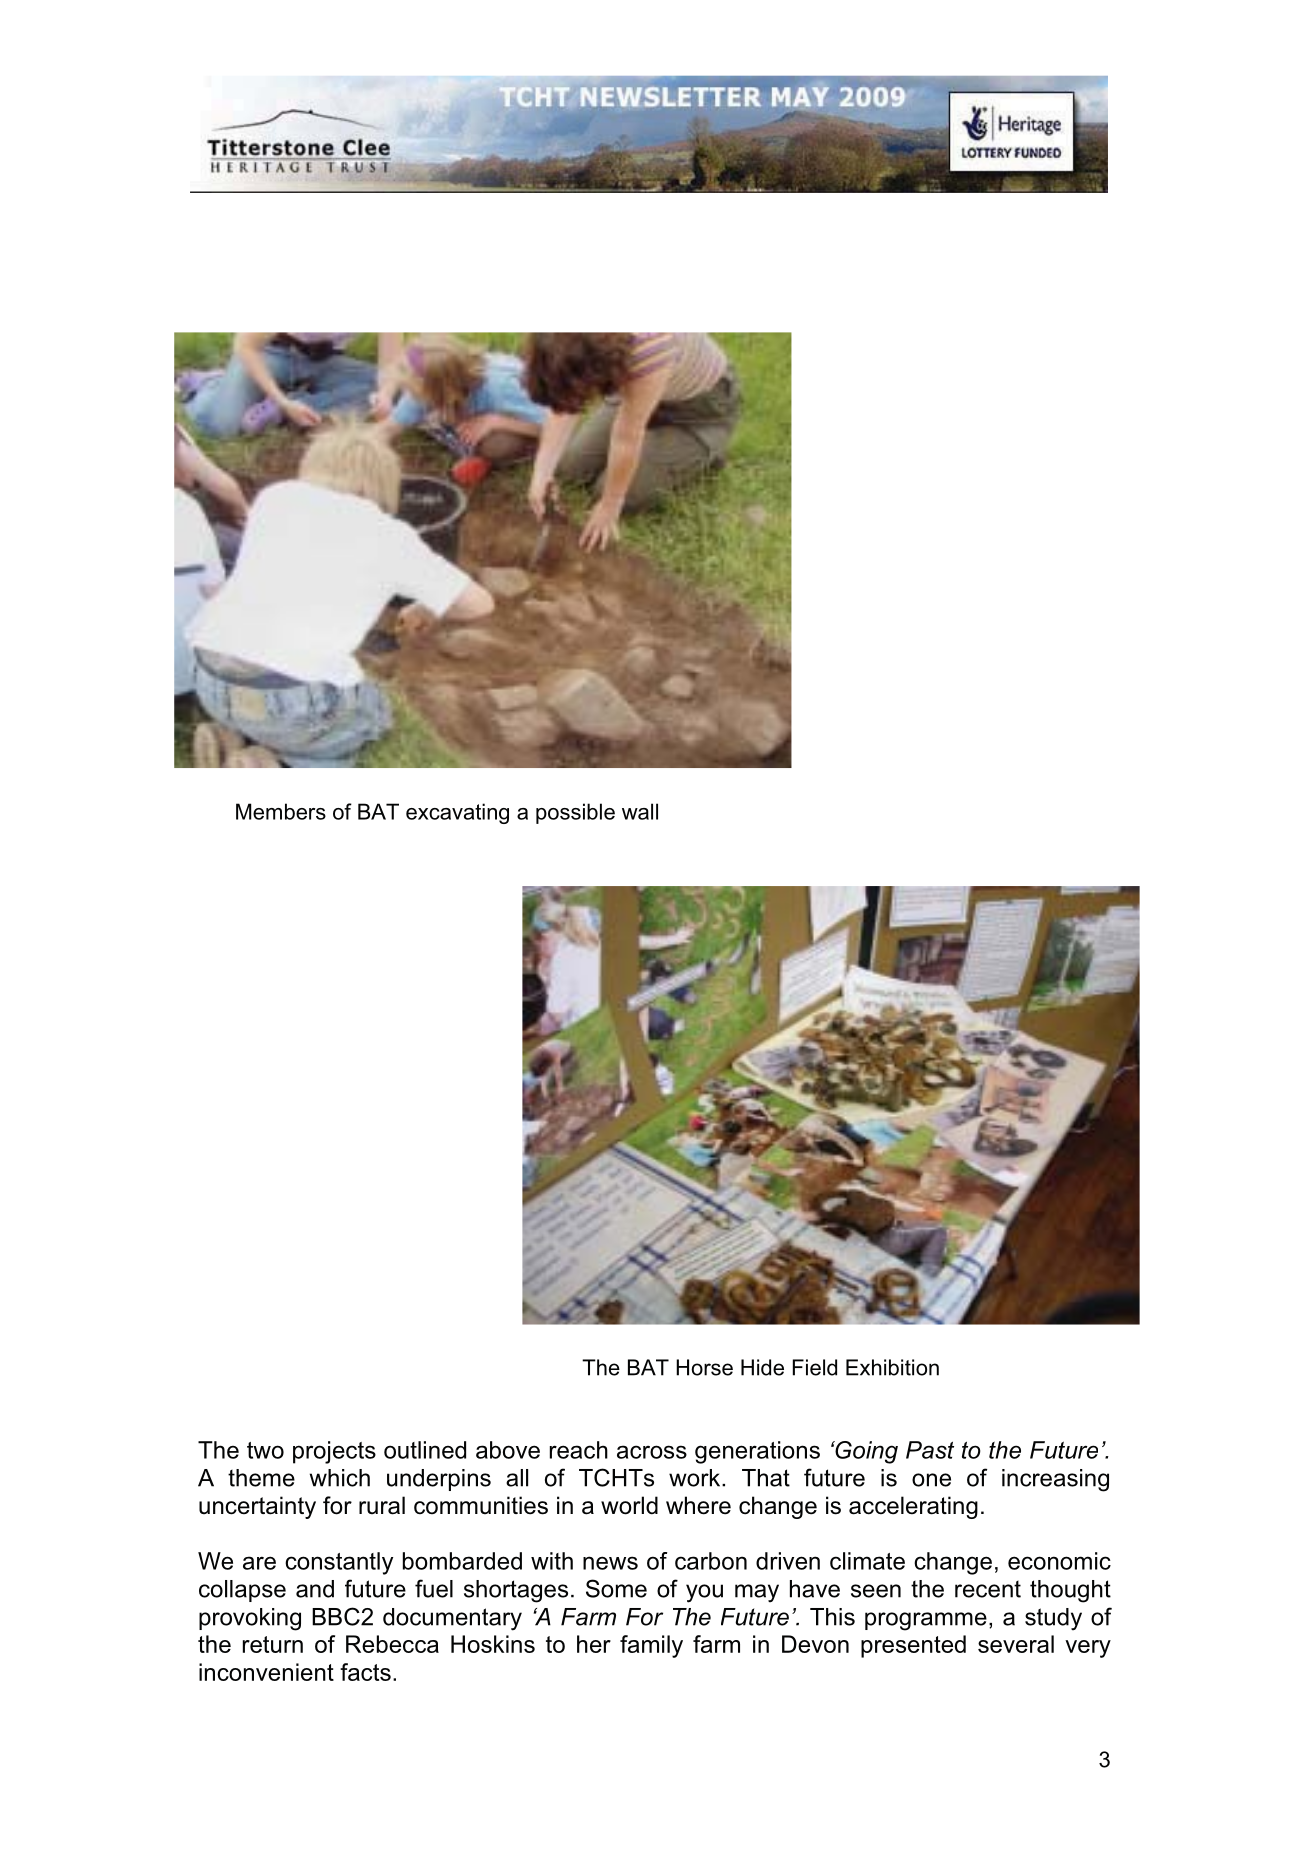 Image resolution: width=1309 pixels, height=1851 pixels. I want to click on wall, so click(640, 811).
